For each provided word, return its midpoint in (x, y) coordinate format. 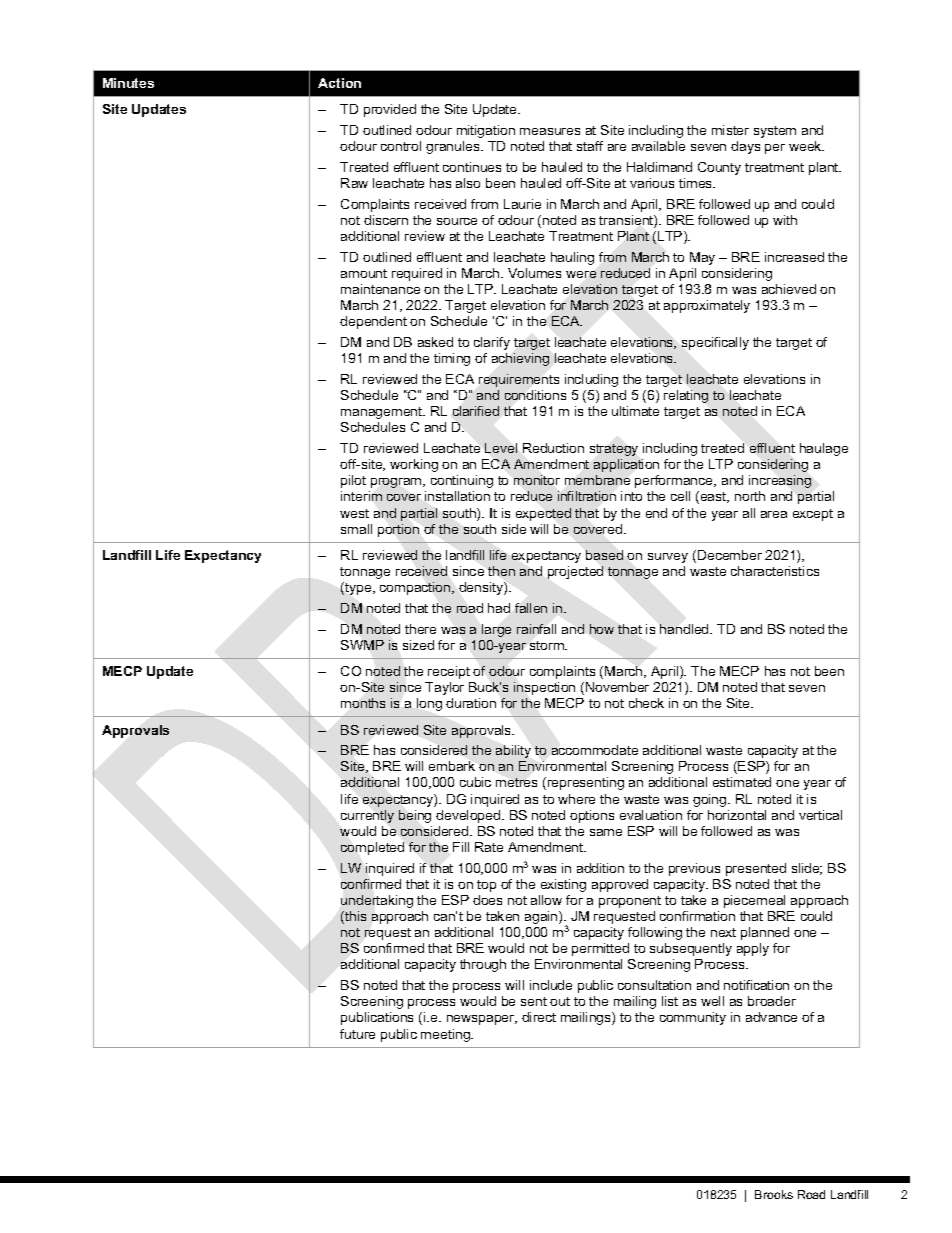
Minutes (128, 83)
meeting (446, 1035)
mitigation (486, 131)
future (357, 1034)
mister (730, 130)
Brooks (774, 1194)
